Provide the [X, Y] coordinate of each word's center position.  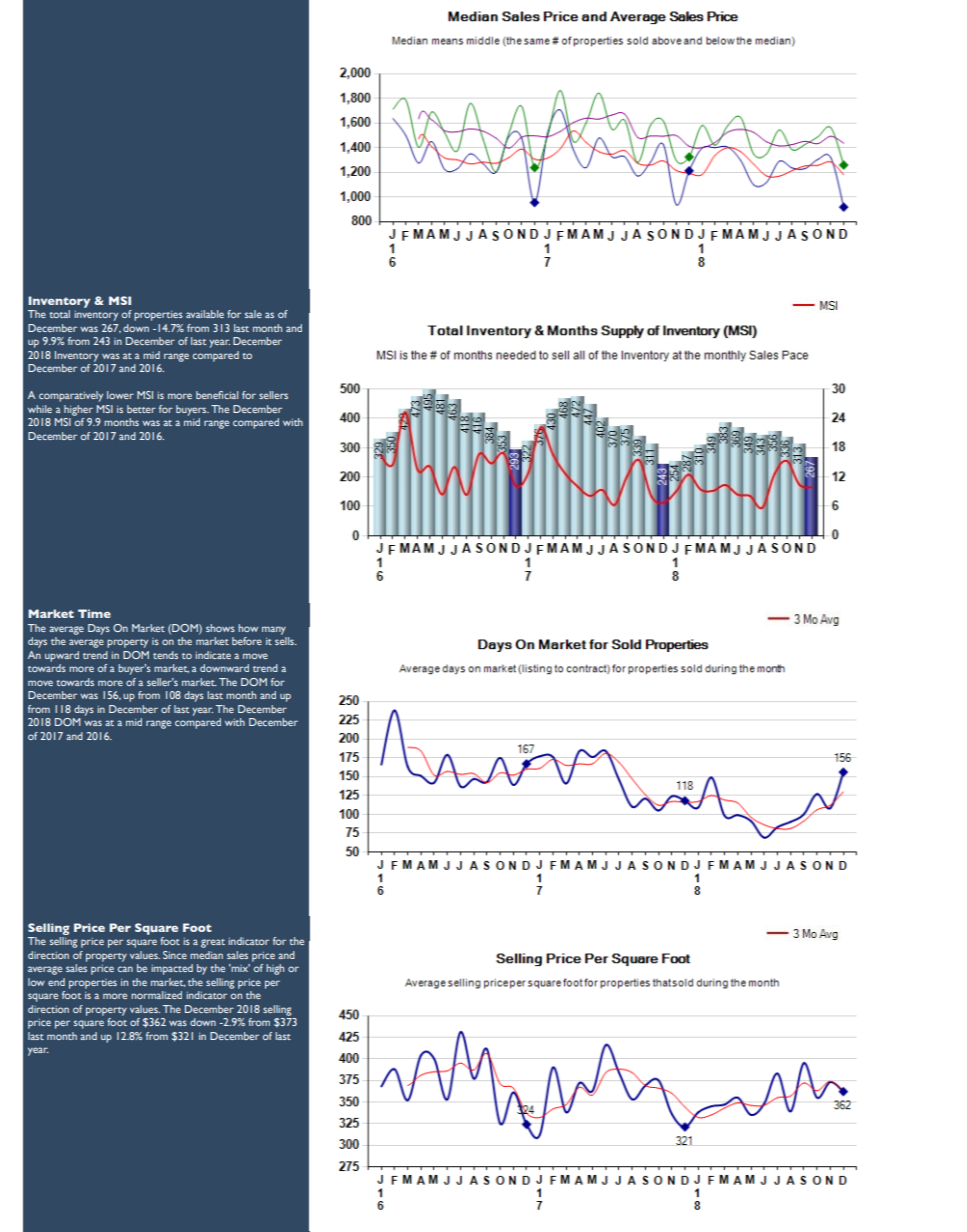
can [125, 969]
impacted [172, 969]
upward [62, 656]
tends [165, 655]
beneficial [217, 395]
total [59, 314]
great [213, 943]
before [247, 641]
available [205, 314]
